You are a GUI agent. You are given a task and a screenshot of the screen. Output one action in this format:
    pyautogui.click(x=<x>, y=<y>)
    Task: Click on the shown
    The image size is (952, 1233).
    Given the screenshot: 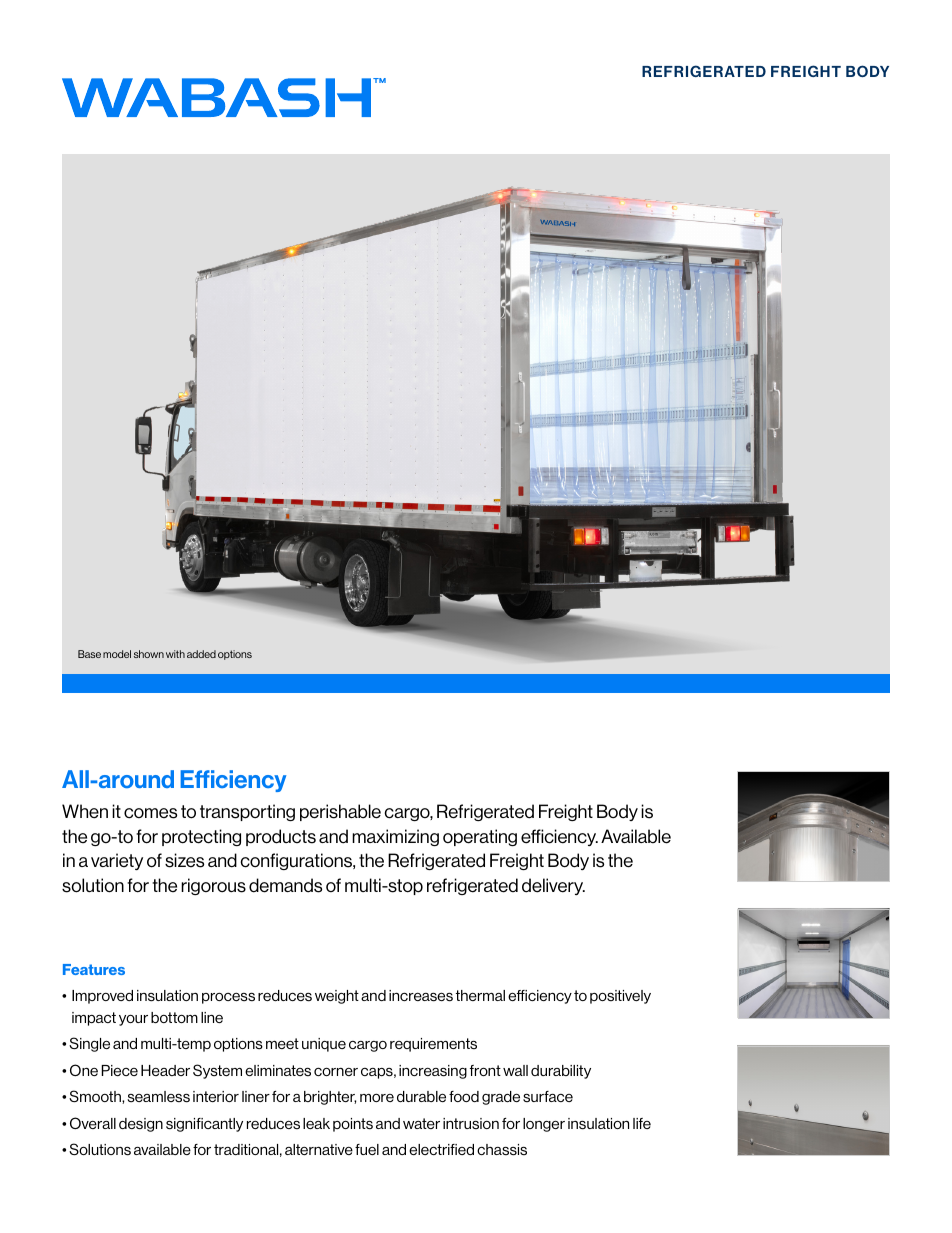 What is the action you would take?
    pyautogui.click(x=149, y=654)
